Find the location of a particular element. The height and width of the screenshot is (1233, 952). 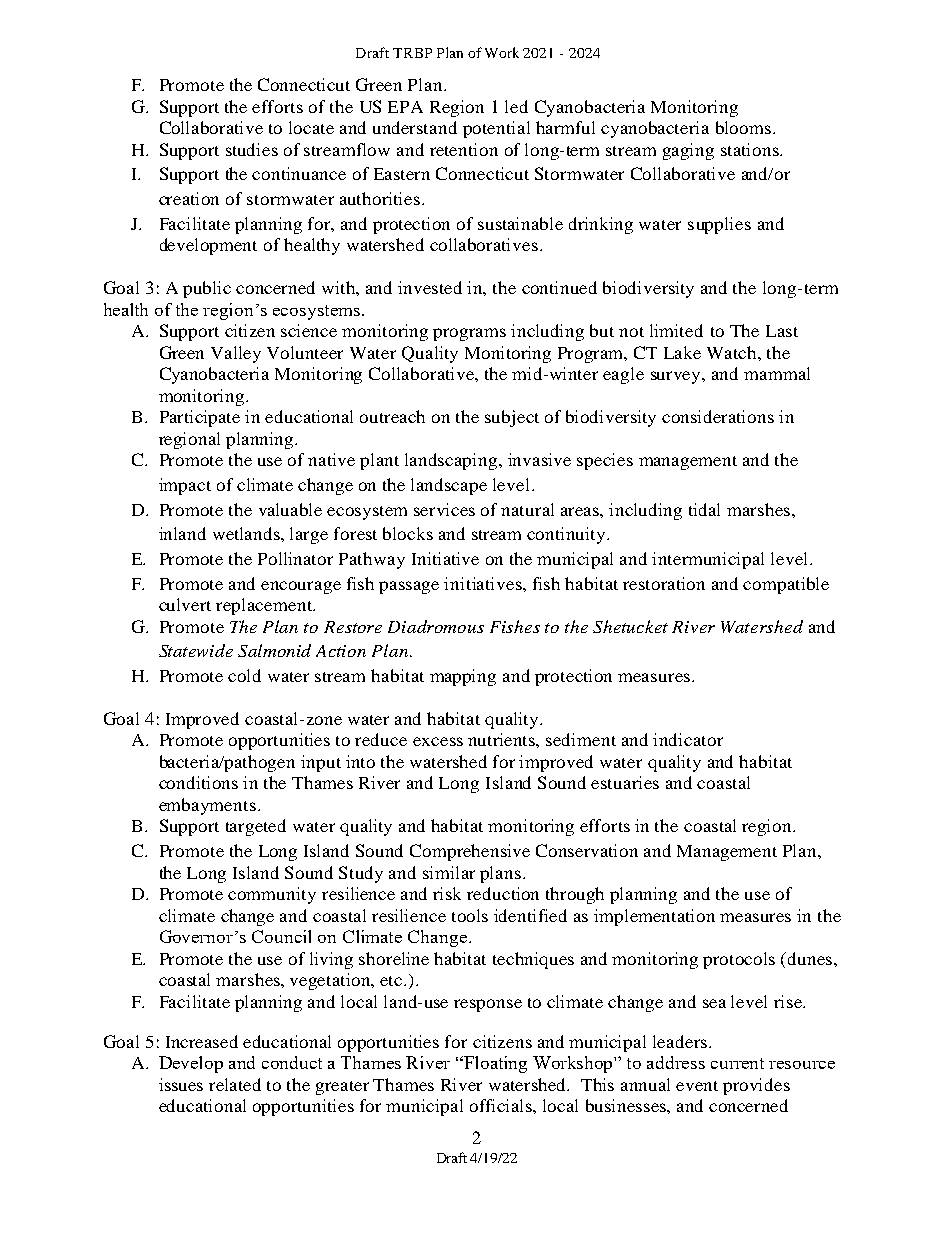

Comprehensive is located at coordinates (470, 852).
